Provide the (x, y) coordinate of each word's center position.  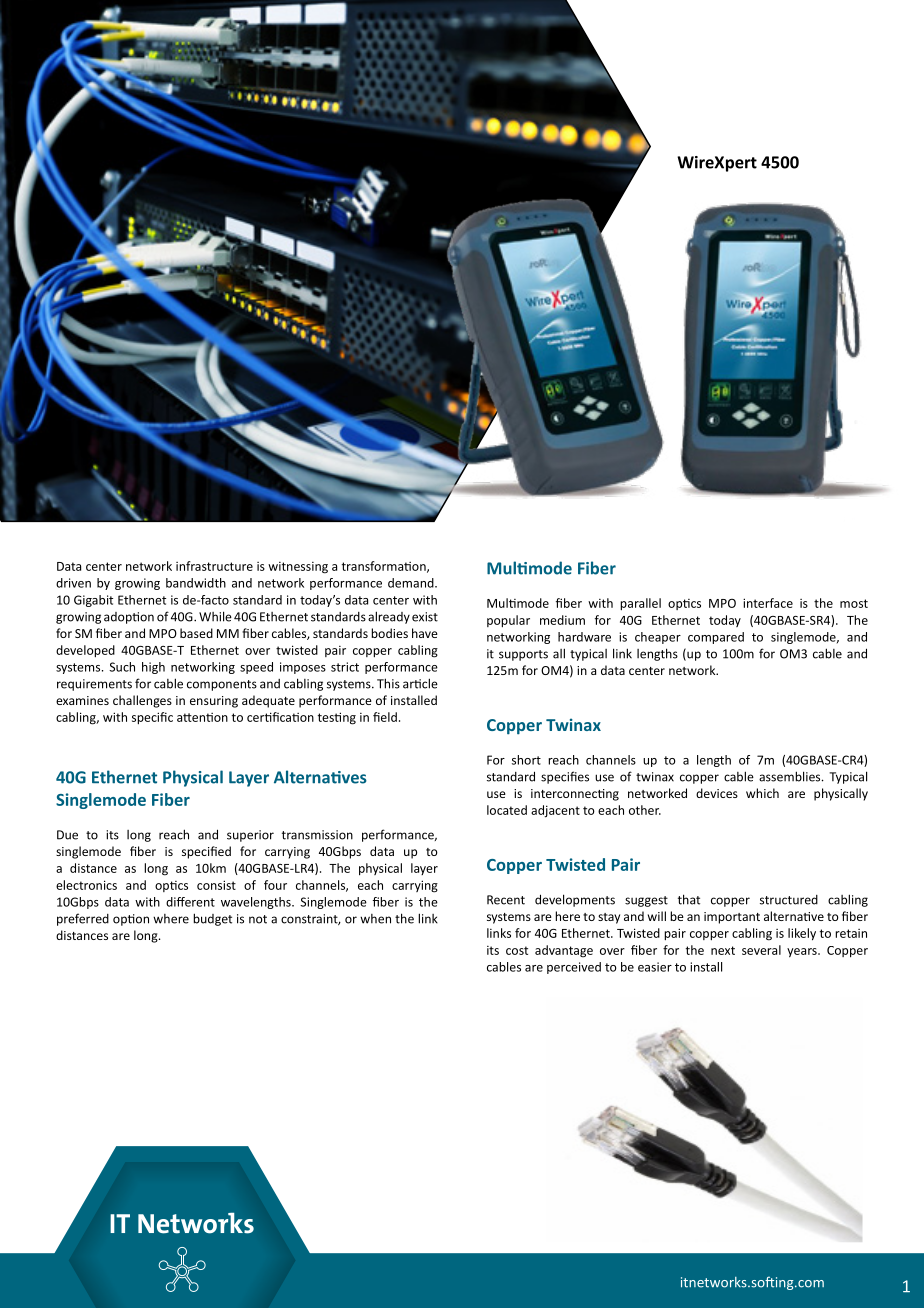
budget (212, 919)
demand (412, 583)
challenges (142, 701)
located (507, 810)
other (645, 810)
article (420, 683)
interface (768, 603)
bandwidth (196, 583)
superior (250, 836)
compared (716, 638)
